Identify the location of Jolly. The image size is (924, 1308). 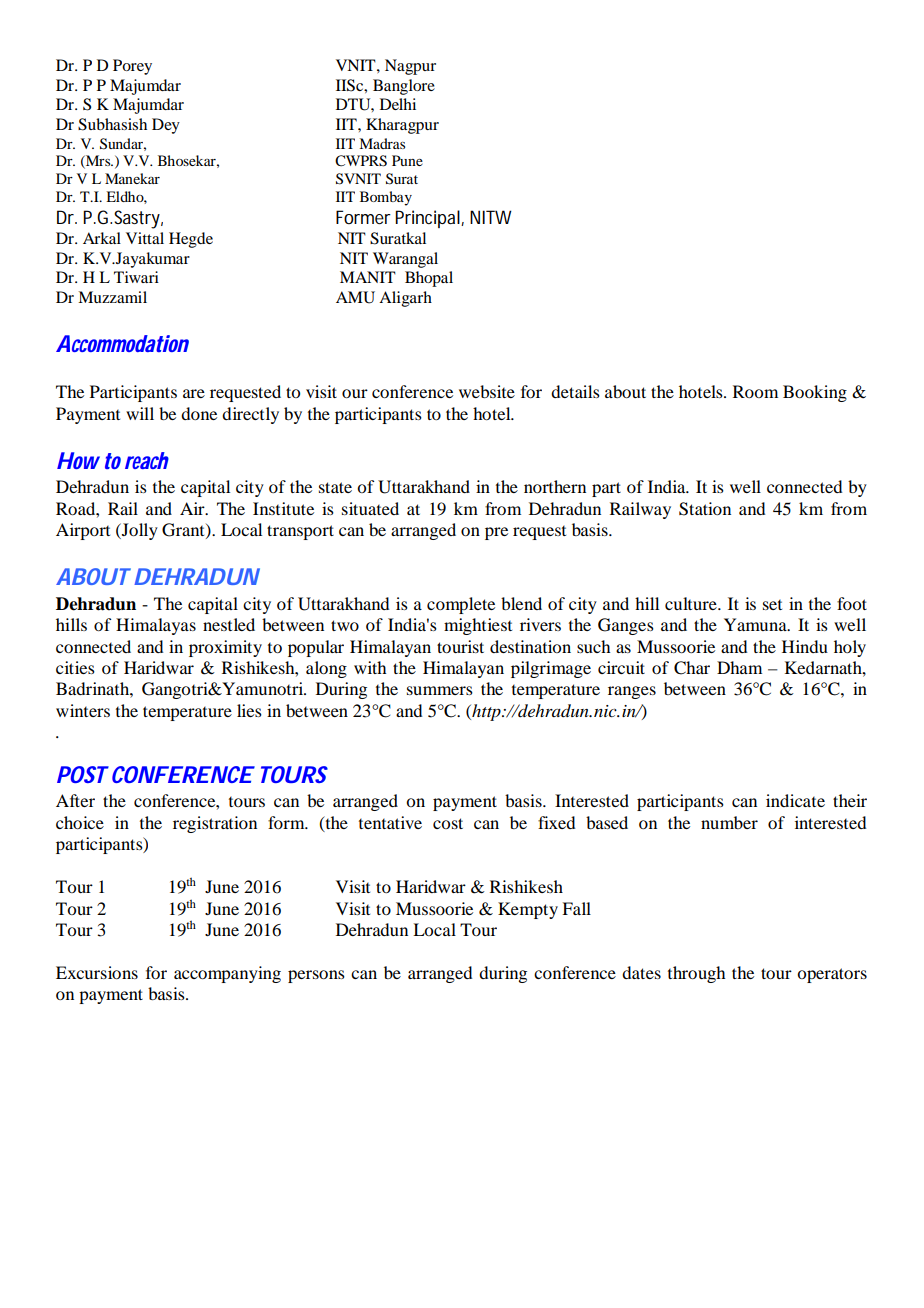
(139, 531).
